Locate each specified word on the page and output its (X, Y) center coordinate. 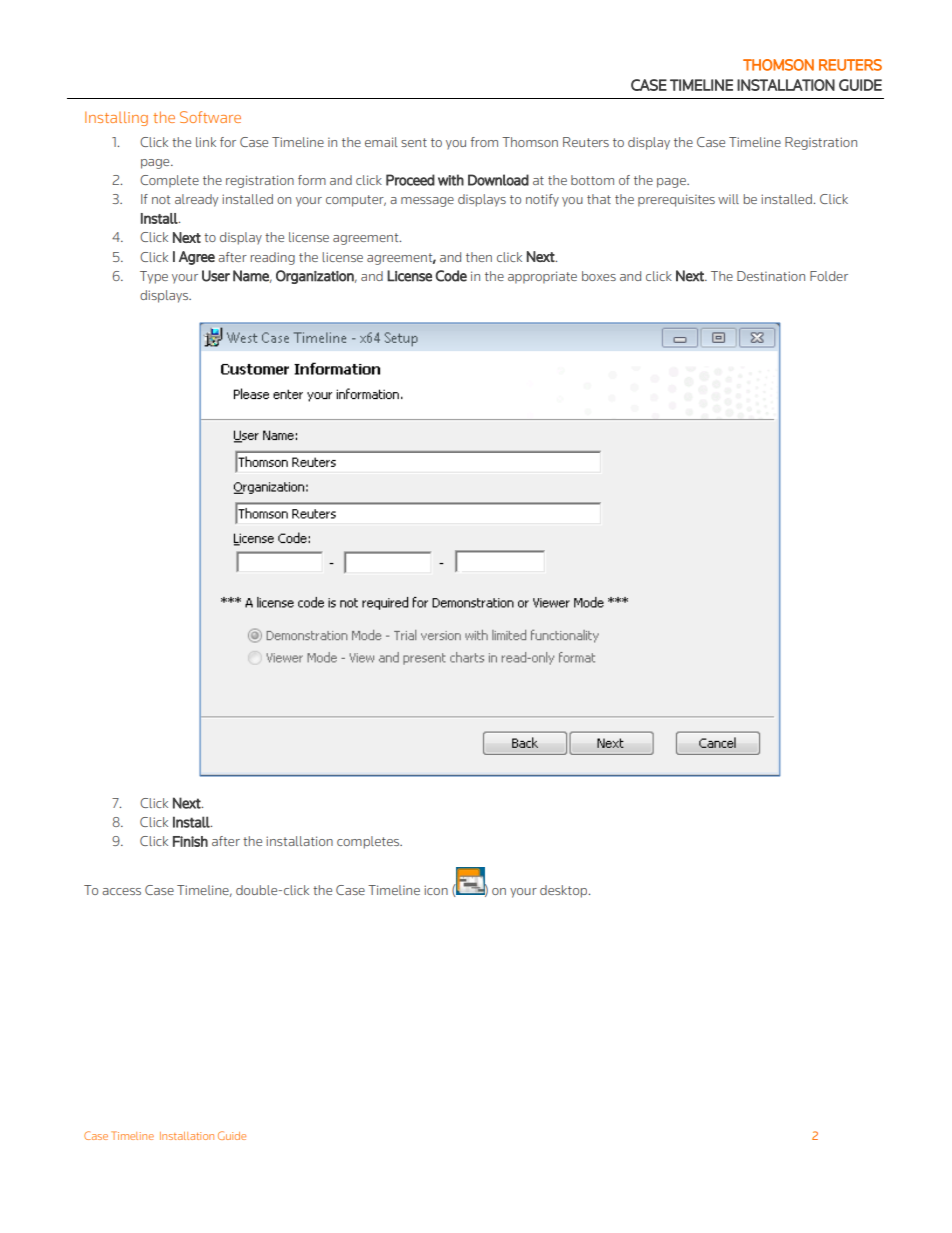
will (728, 199)
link (206, 142)
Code (451, 276)
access (121, 891)
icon (436, 890)
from (484, 142)
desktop (565, 891)
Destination (771, 276)
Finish (190, 841)
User (216, 276)
